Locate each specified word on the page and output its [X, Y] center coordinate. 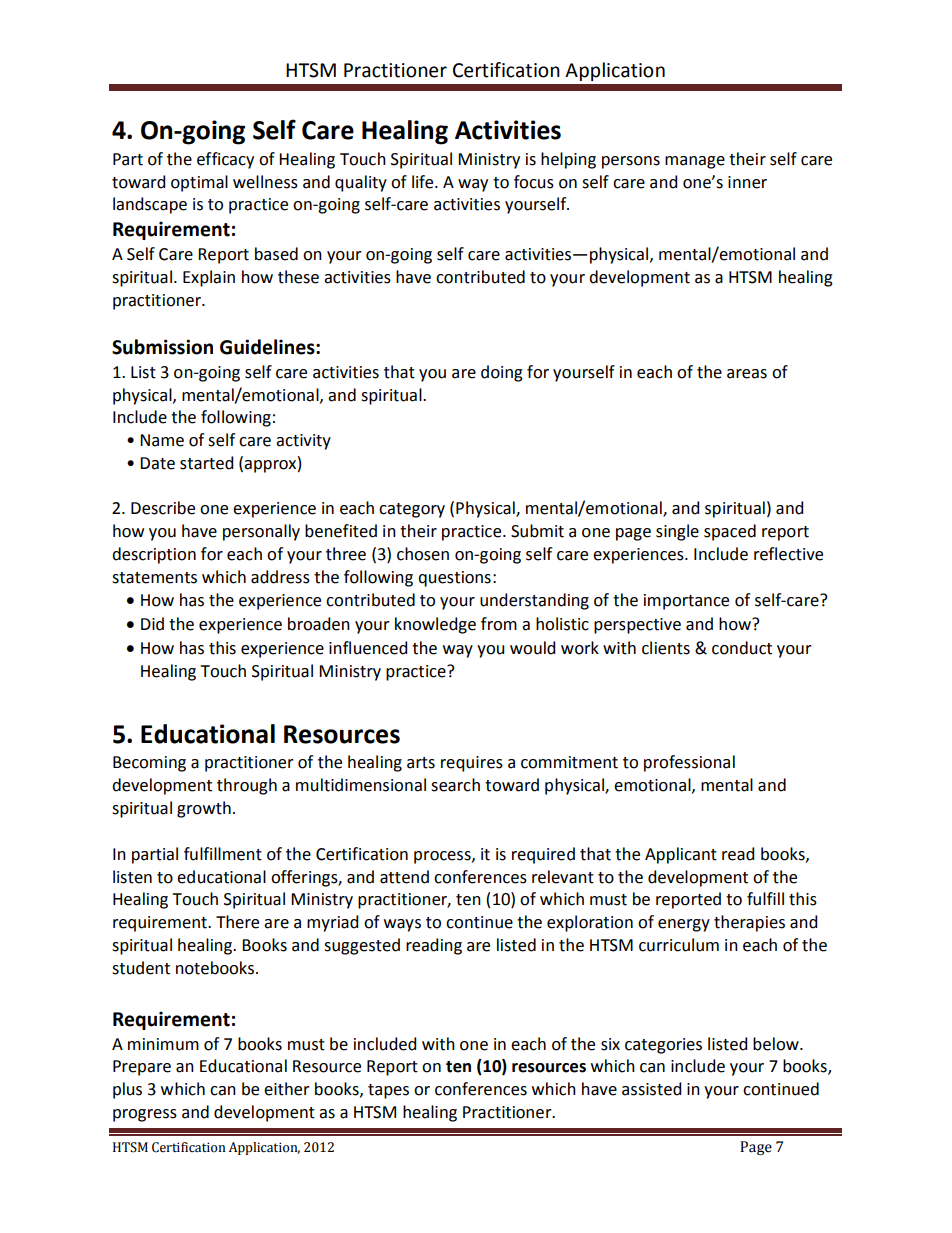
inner [747, 182]
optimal [199, 183]
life [424, 182]
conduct [742, 648]
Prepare [142, 1068]
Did [152, 624]
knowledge [435, 625]
